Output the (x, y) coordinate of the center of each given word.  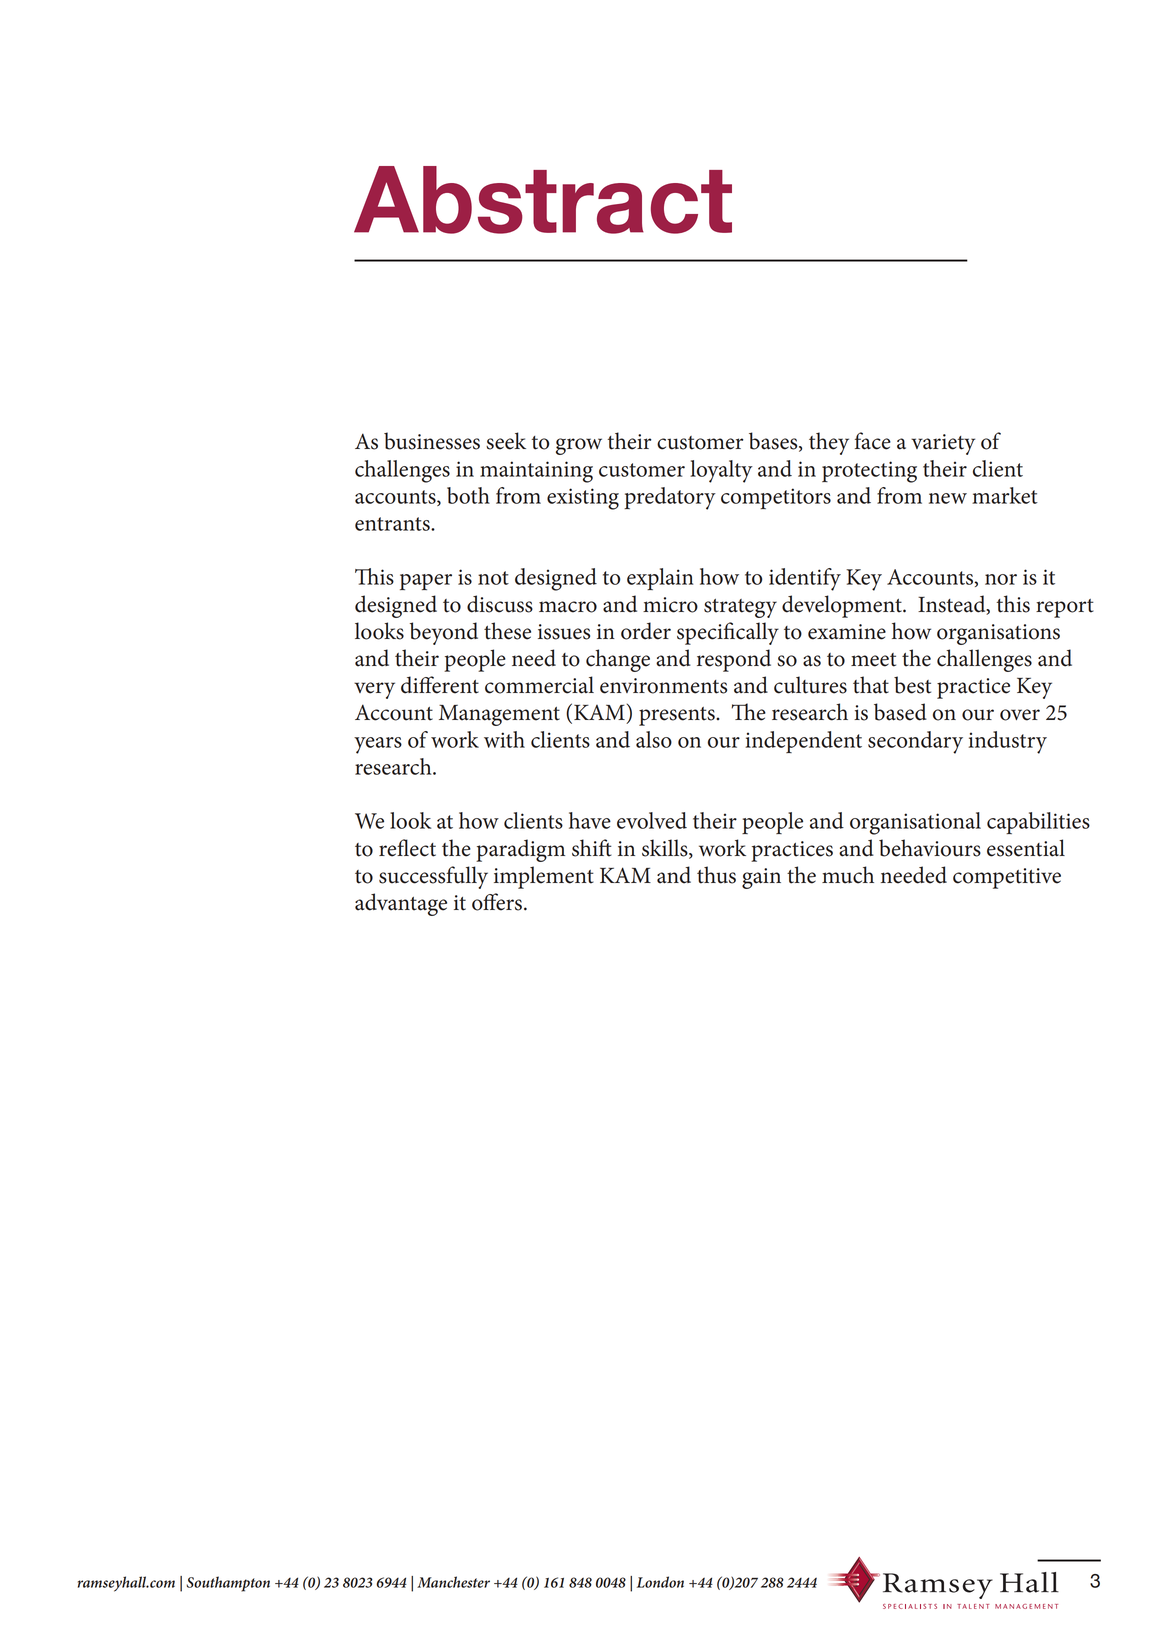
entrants (393, 524)
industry (1008, 742)
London (660, 1582)
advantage (401, 904)
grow (579, 446)
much (848, 875)
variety (943, 444)
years (378, 745)
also (654, 739)
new (948, 498)
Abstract (543, 200)
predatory (670, 498)
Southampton (228, 1584)
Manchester (453, 1582)
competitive (1007, 878)
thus (716, 875)
